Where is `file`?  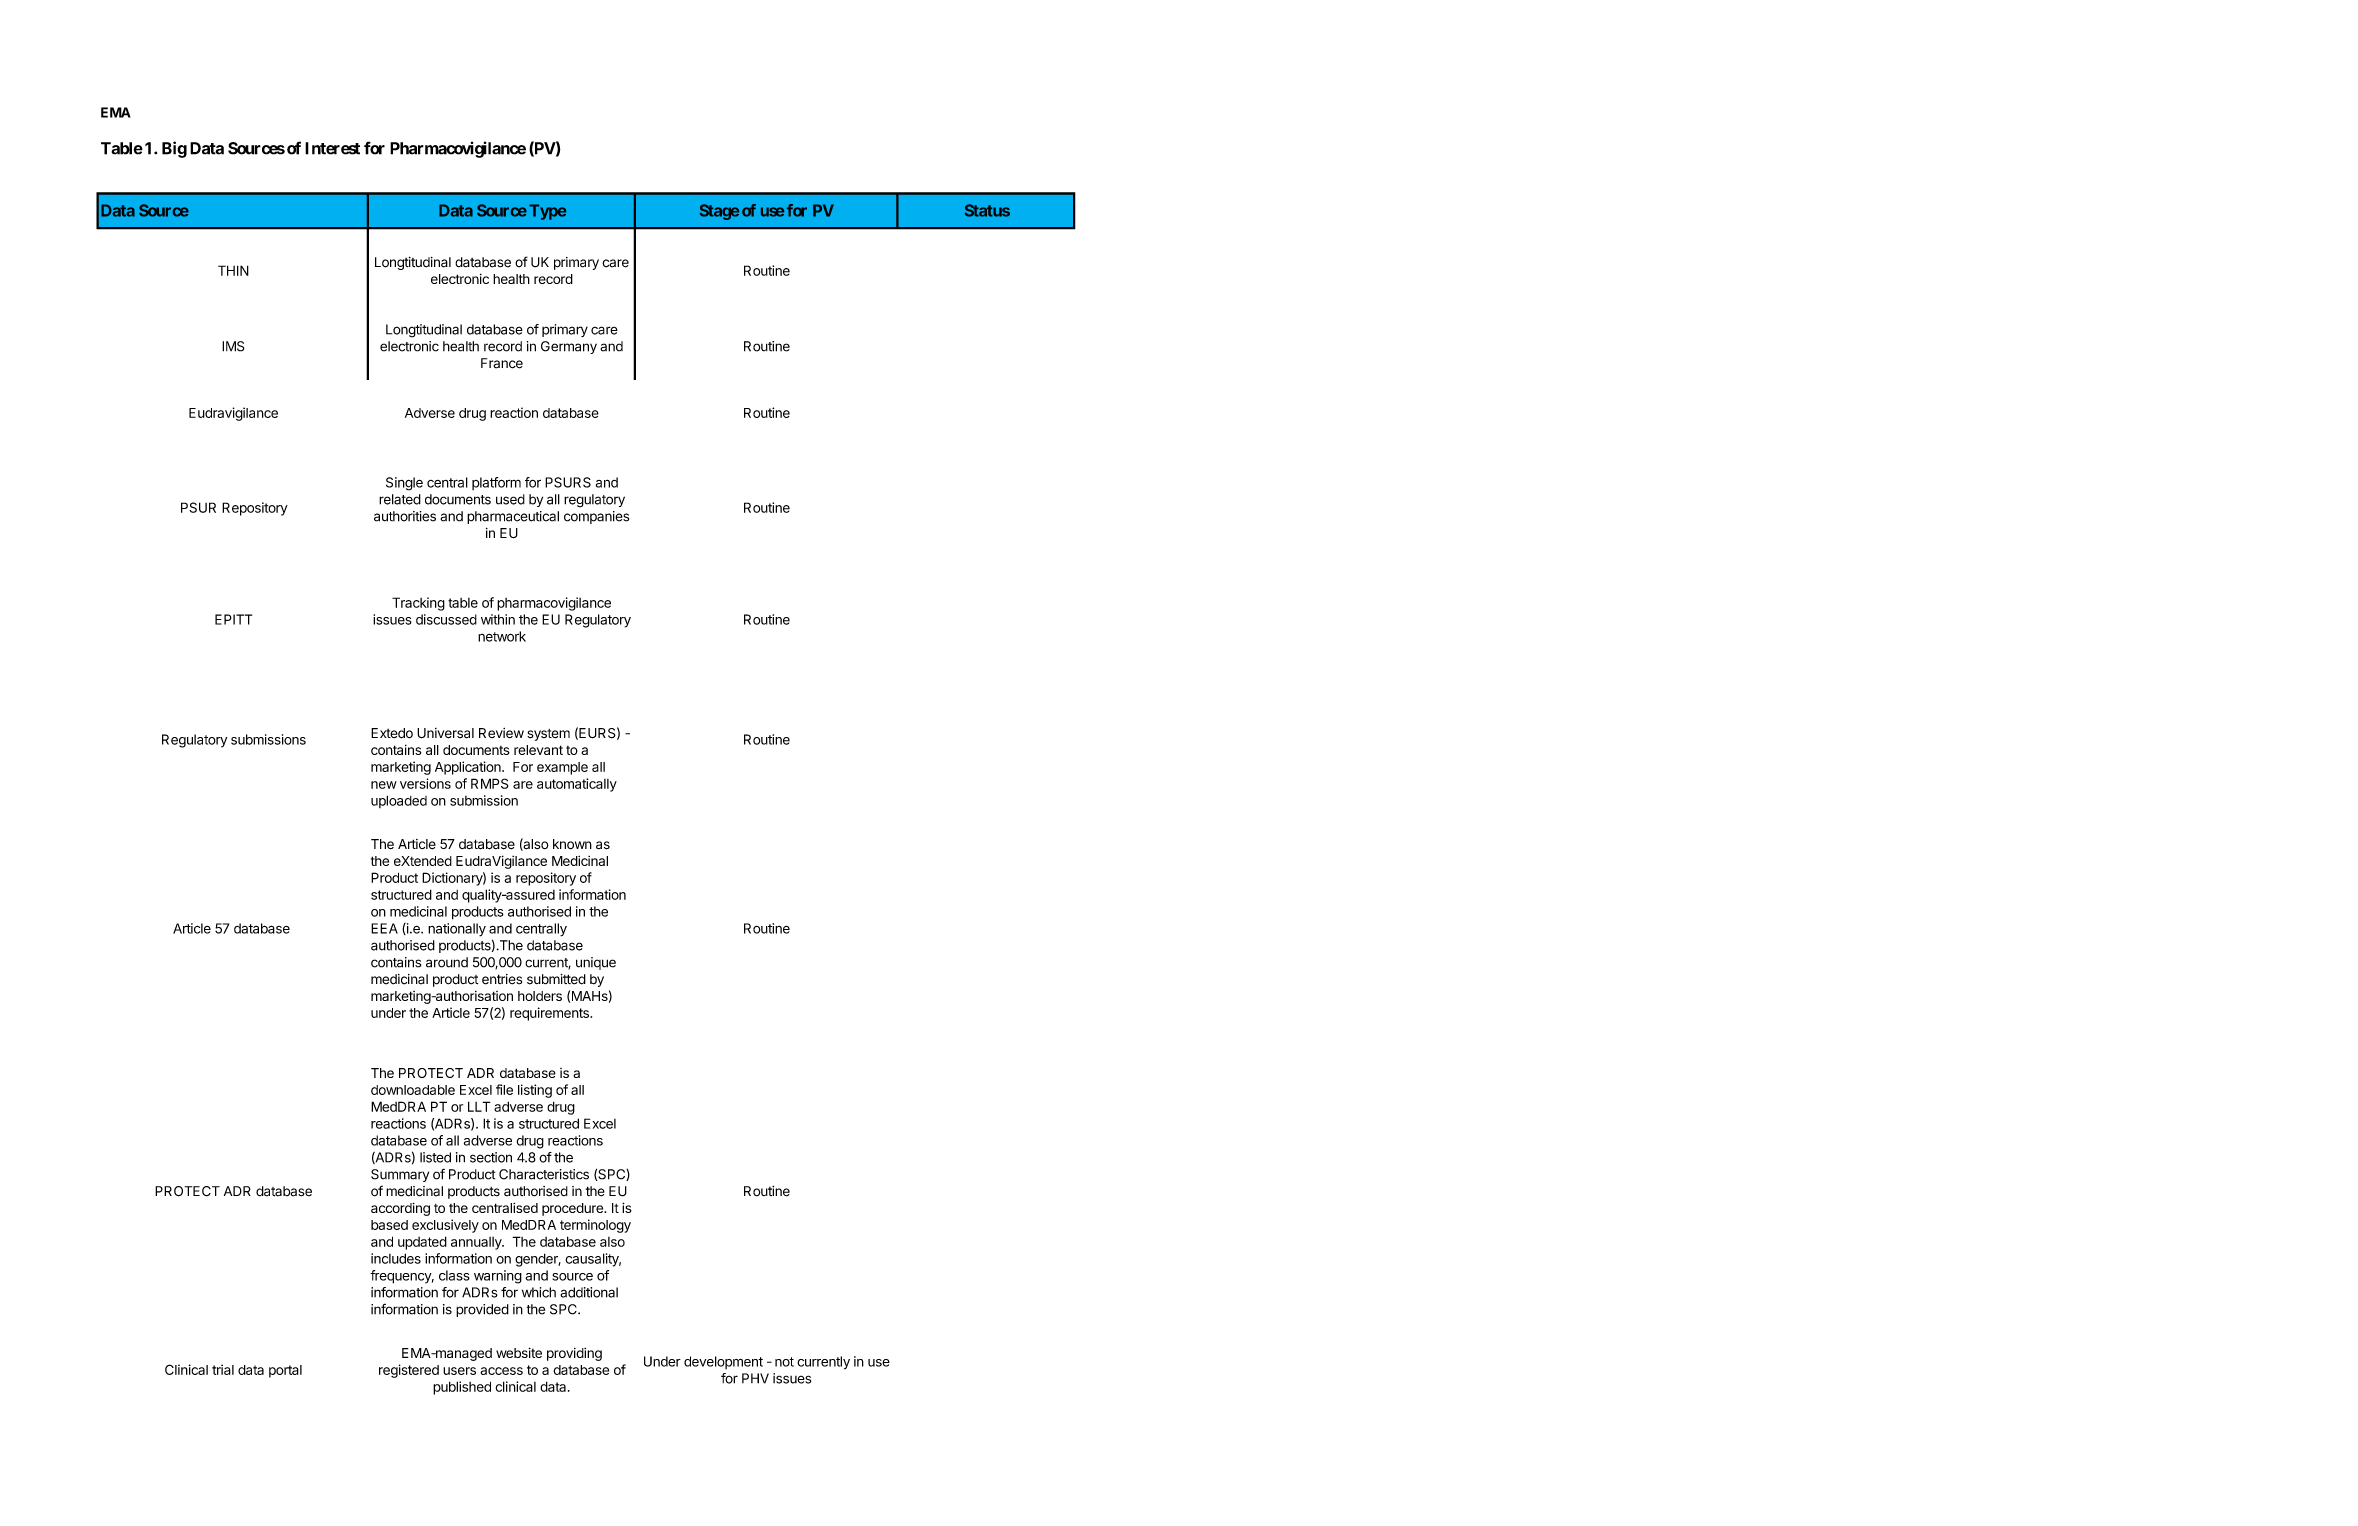 file is located at coordinates (504, 1089).
